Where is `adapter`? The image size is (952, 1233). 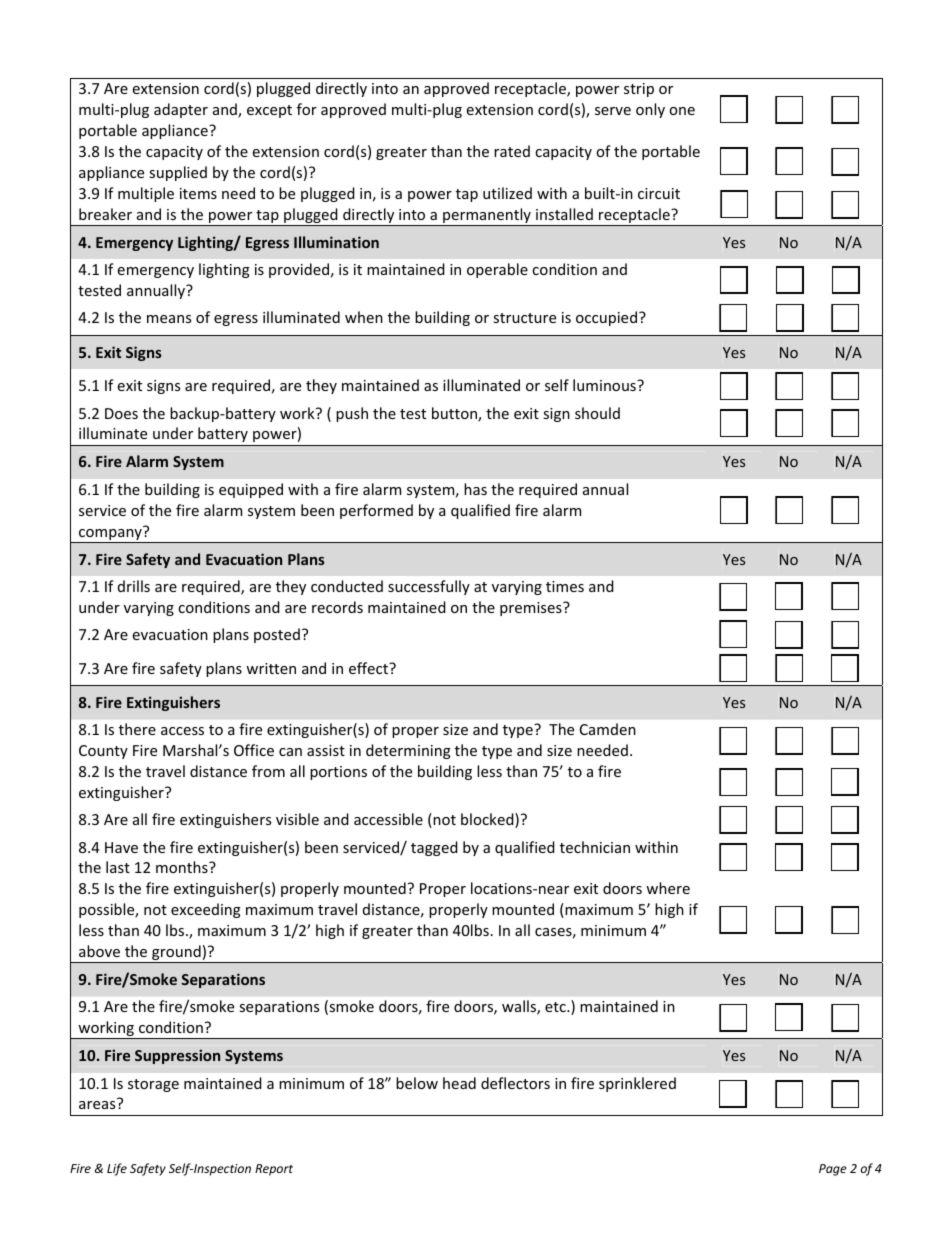
adapter is located at coordinates (181, 110).
